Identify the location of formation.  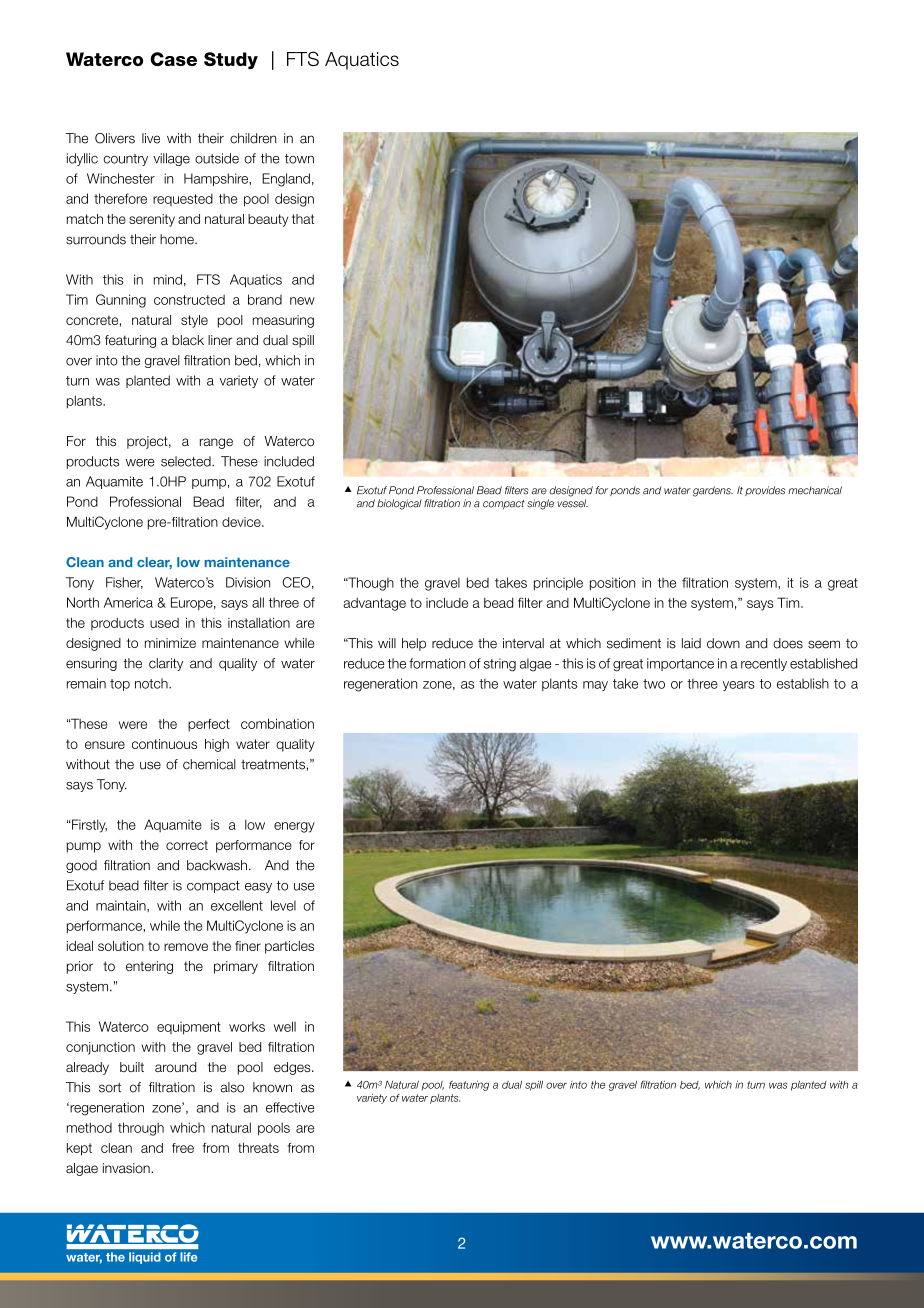
(437, 663).
